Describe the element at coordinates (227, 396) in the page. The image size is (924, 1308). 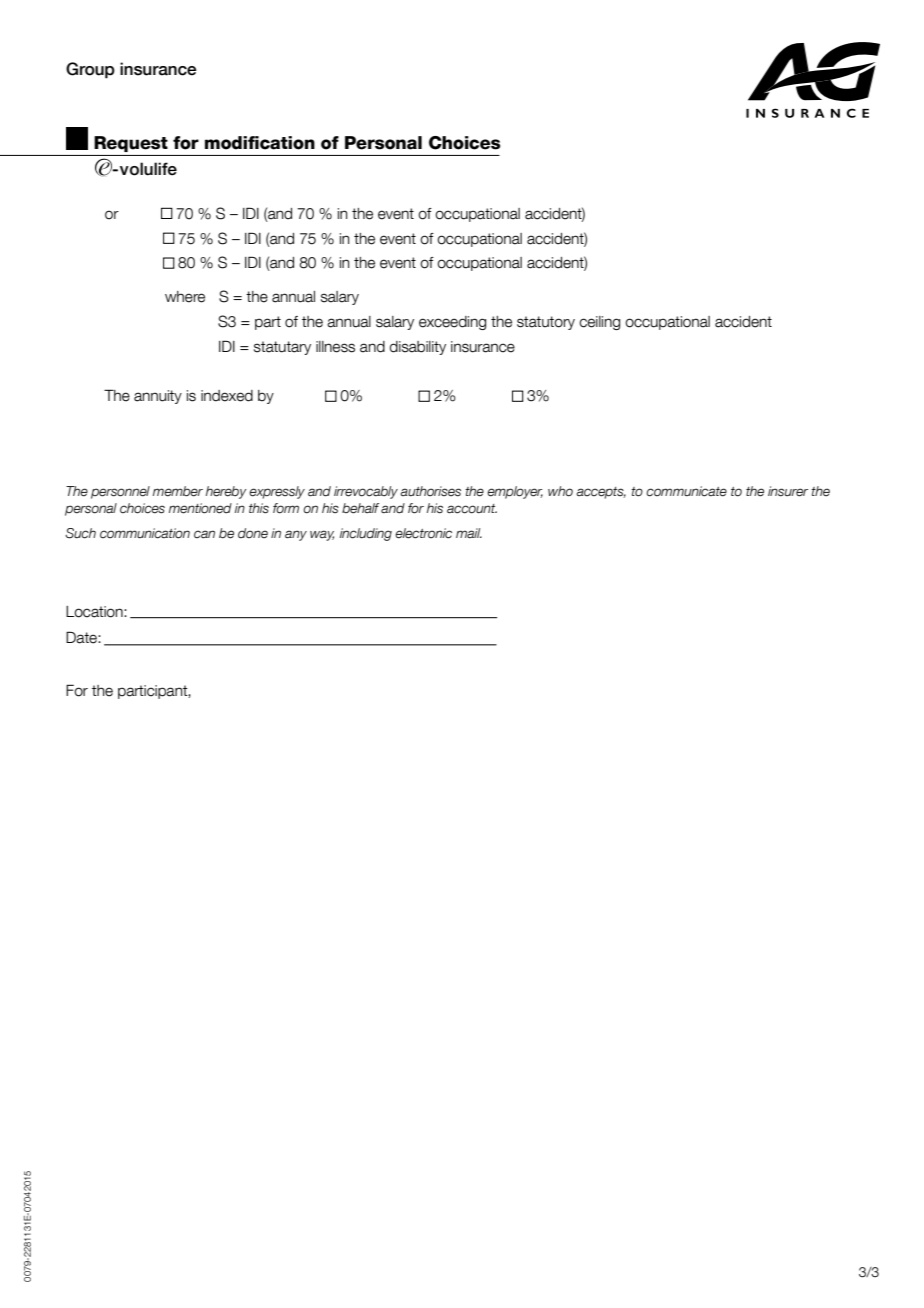
I see `indexed` at that location.
